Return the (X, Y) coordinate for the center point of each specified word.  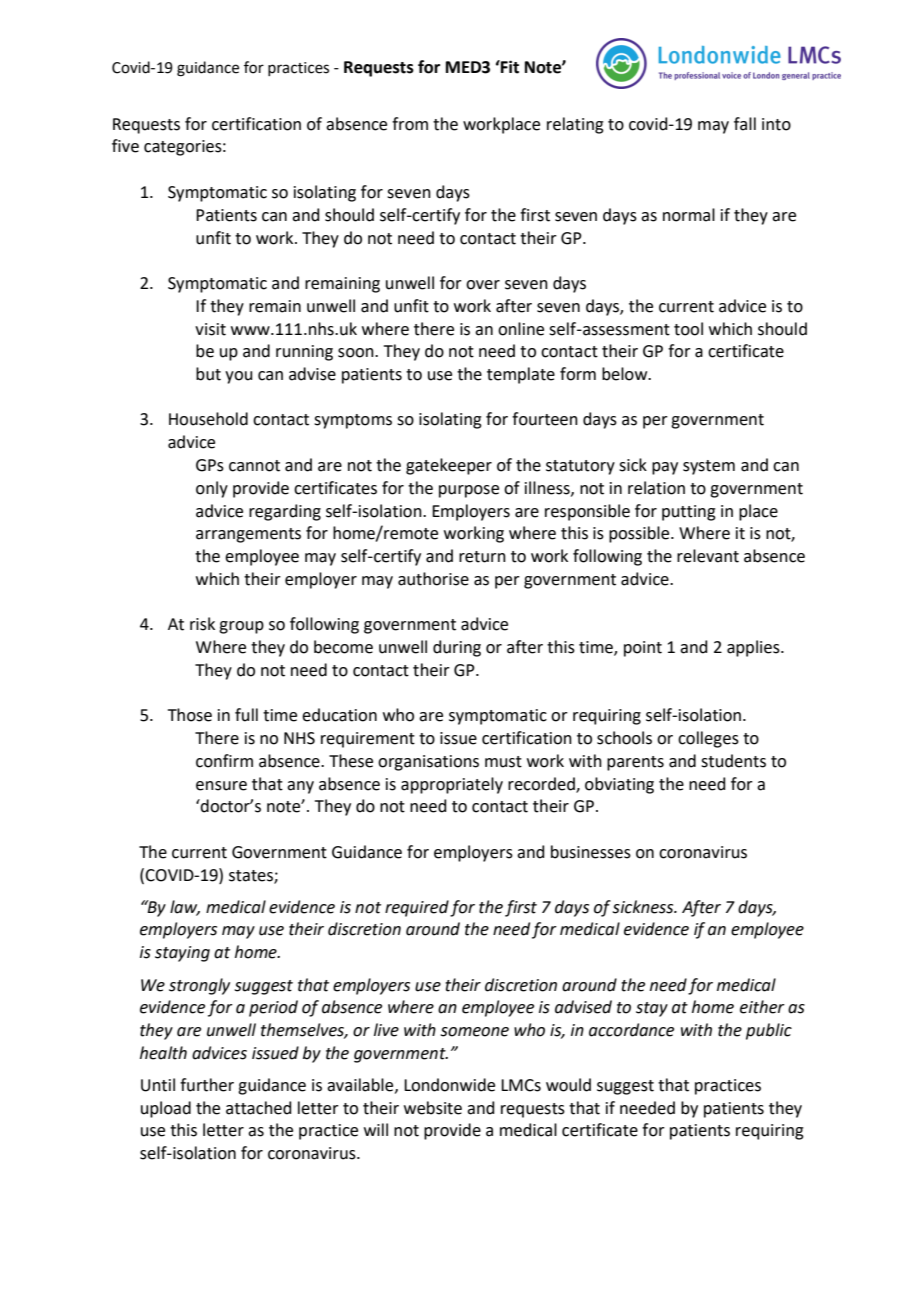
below (626, 374)
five (125, 146)
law (185, 908)
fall (745, 124)
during (457, 648)
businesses (591, 852)
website (433, 1108)
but (208, 374)
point (643, 649)
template (521, 375)
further (207, 1085)
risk (202, 624)
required (417, 908)
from (410, 124)
